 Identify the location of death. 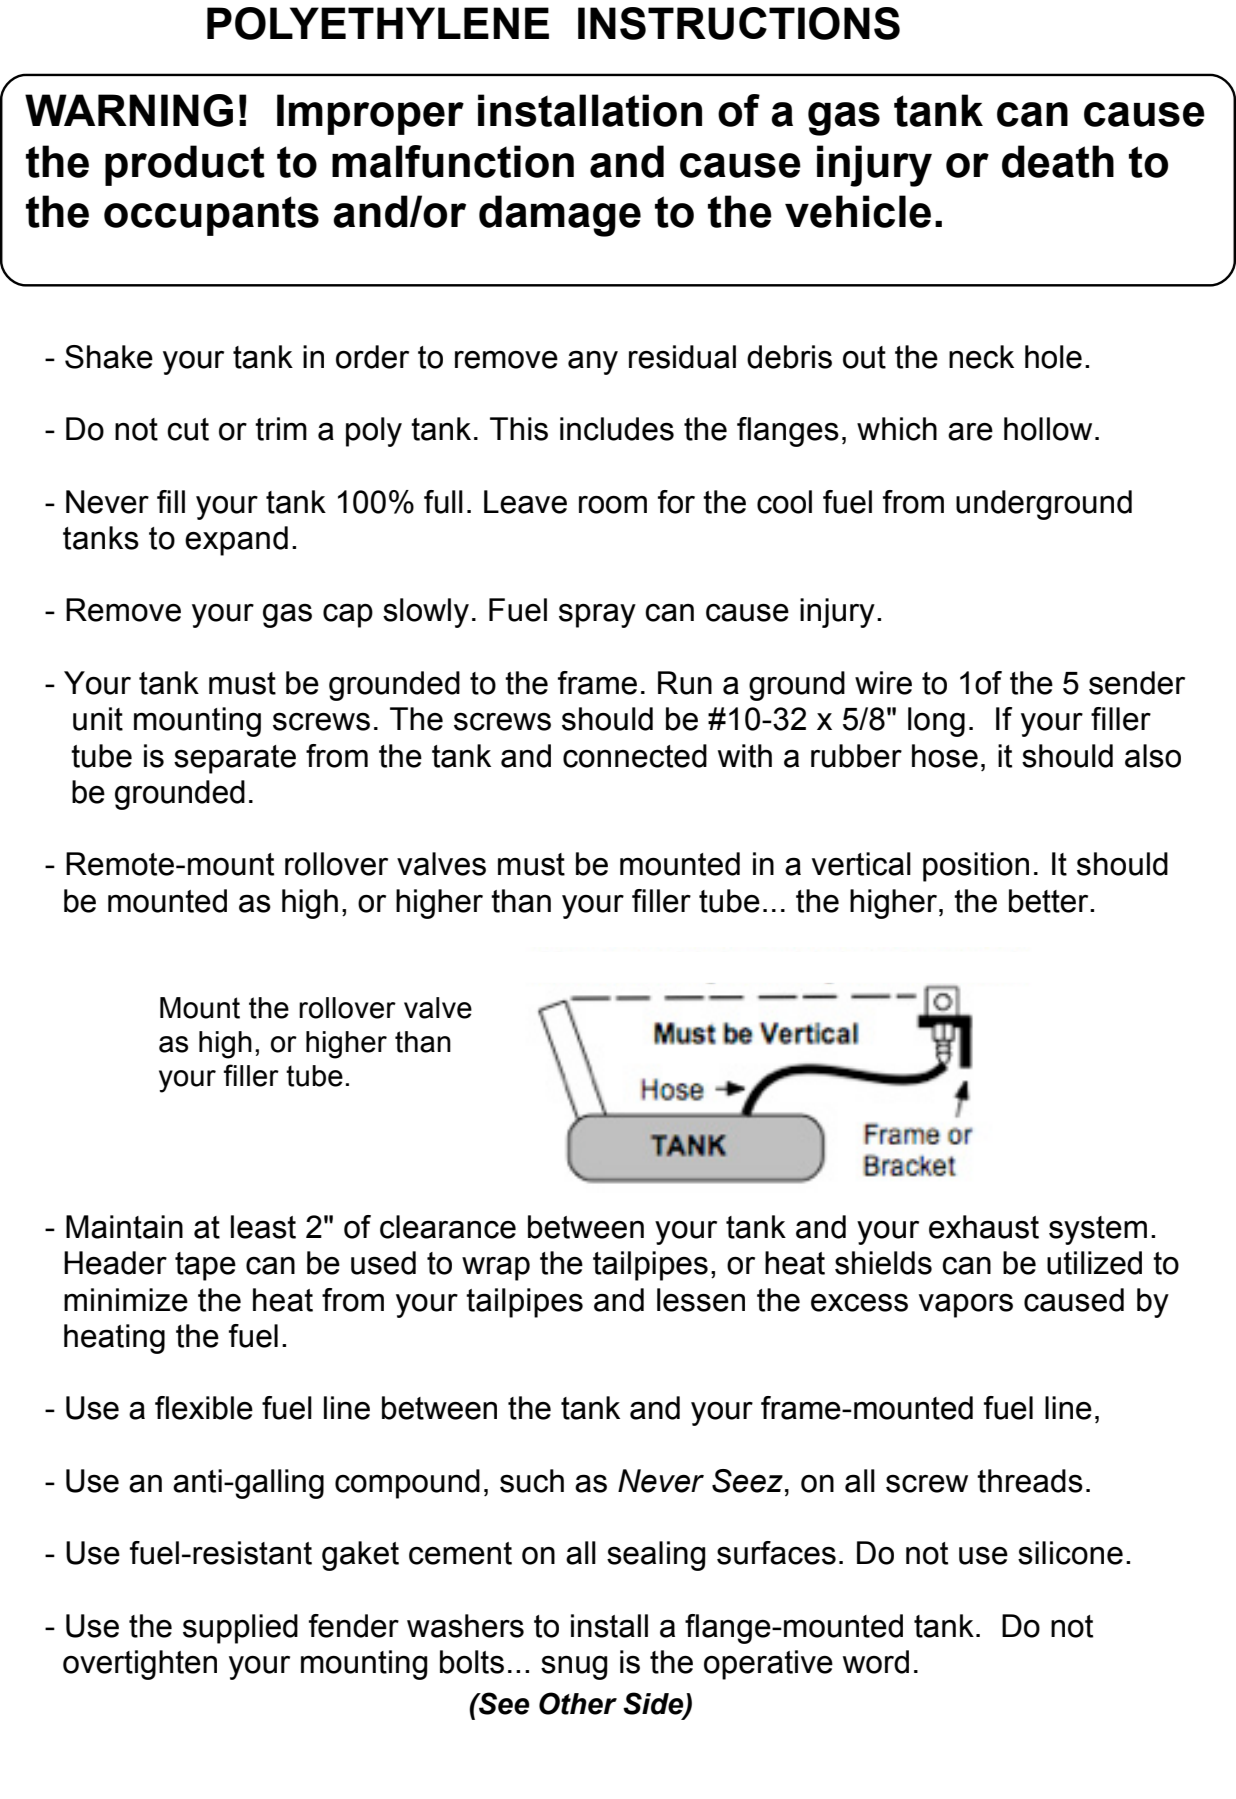
(1058, 161).
